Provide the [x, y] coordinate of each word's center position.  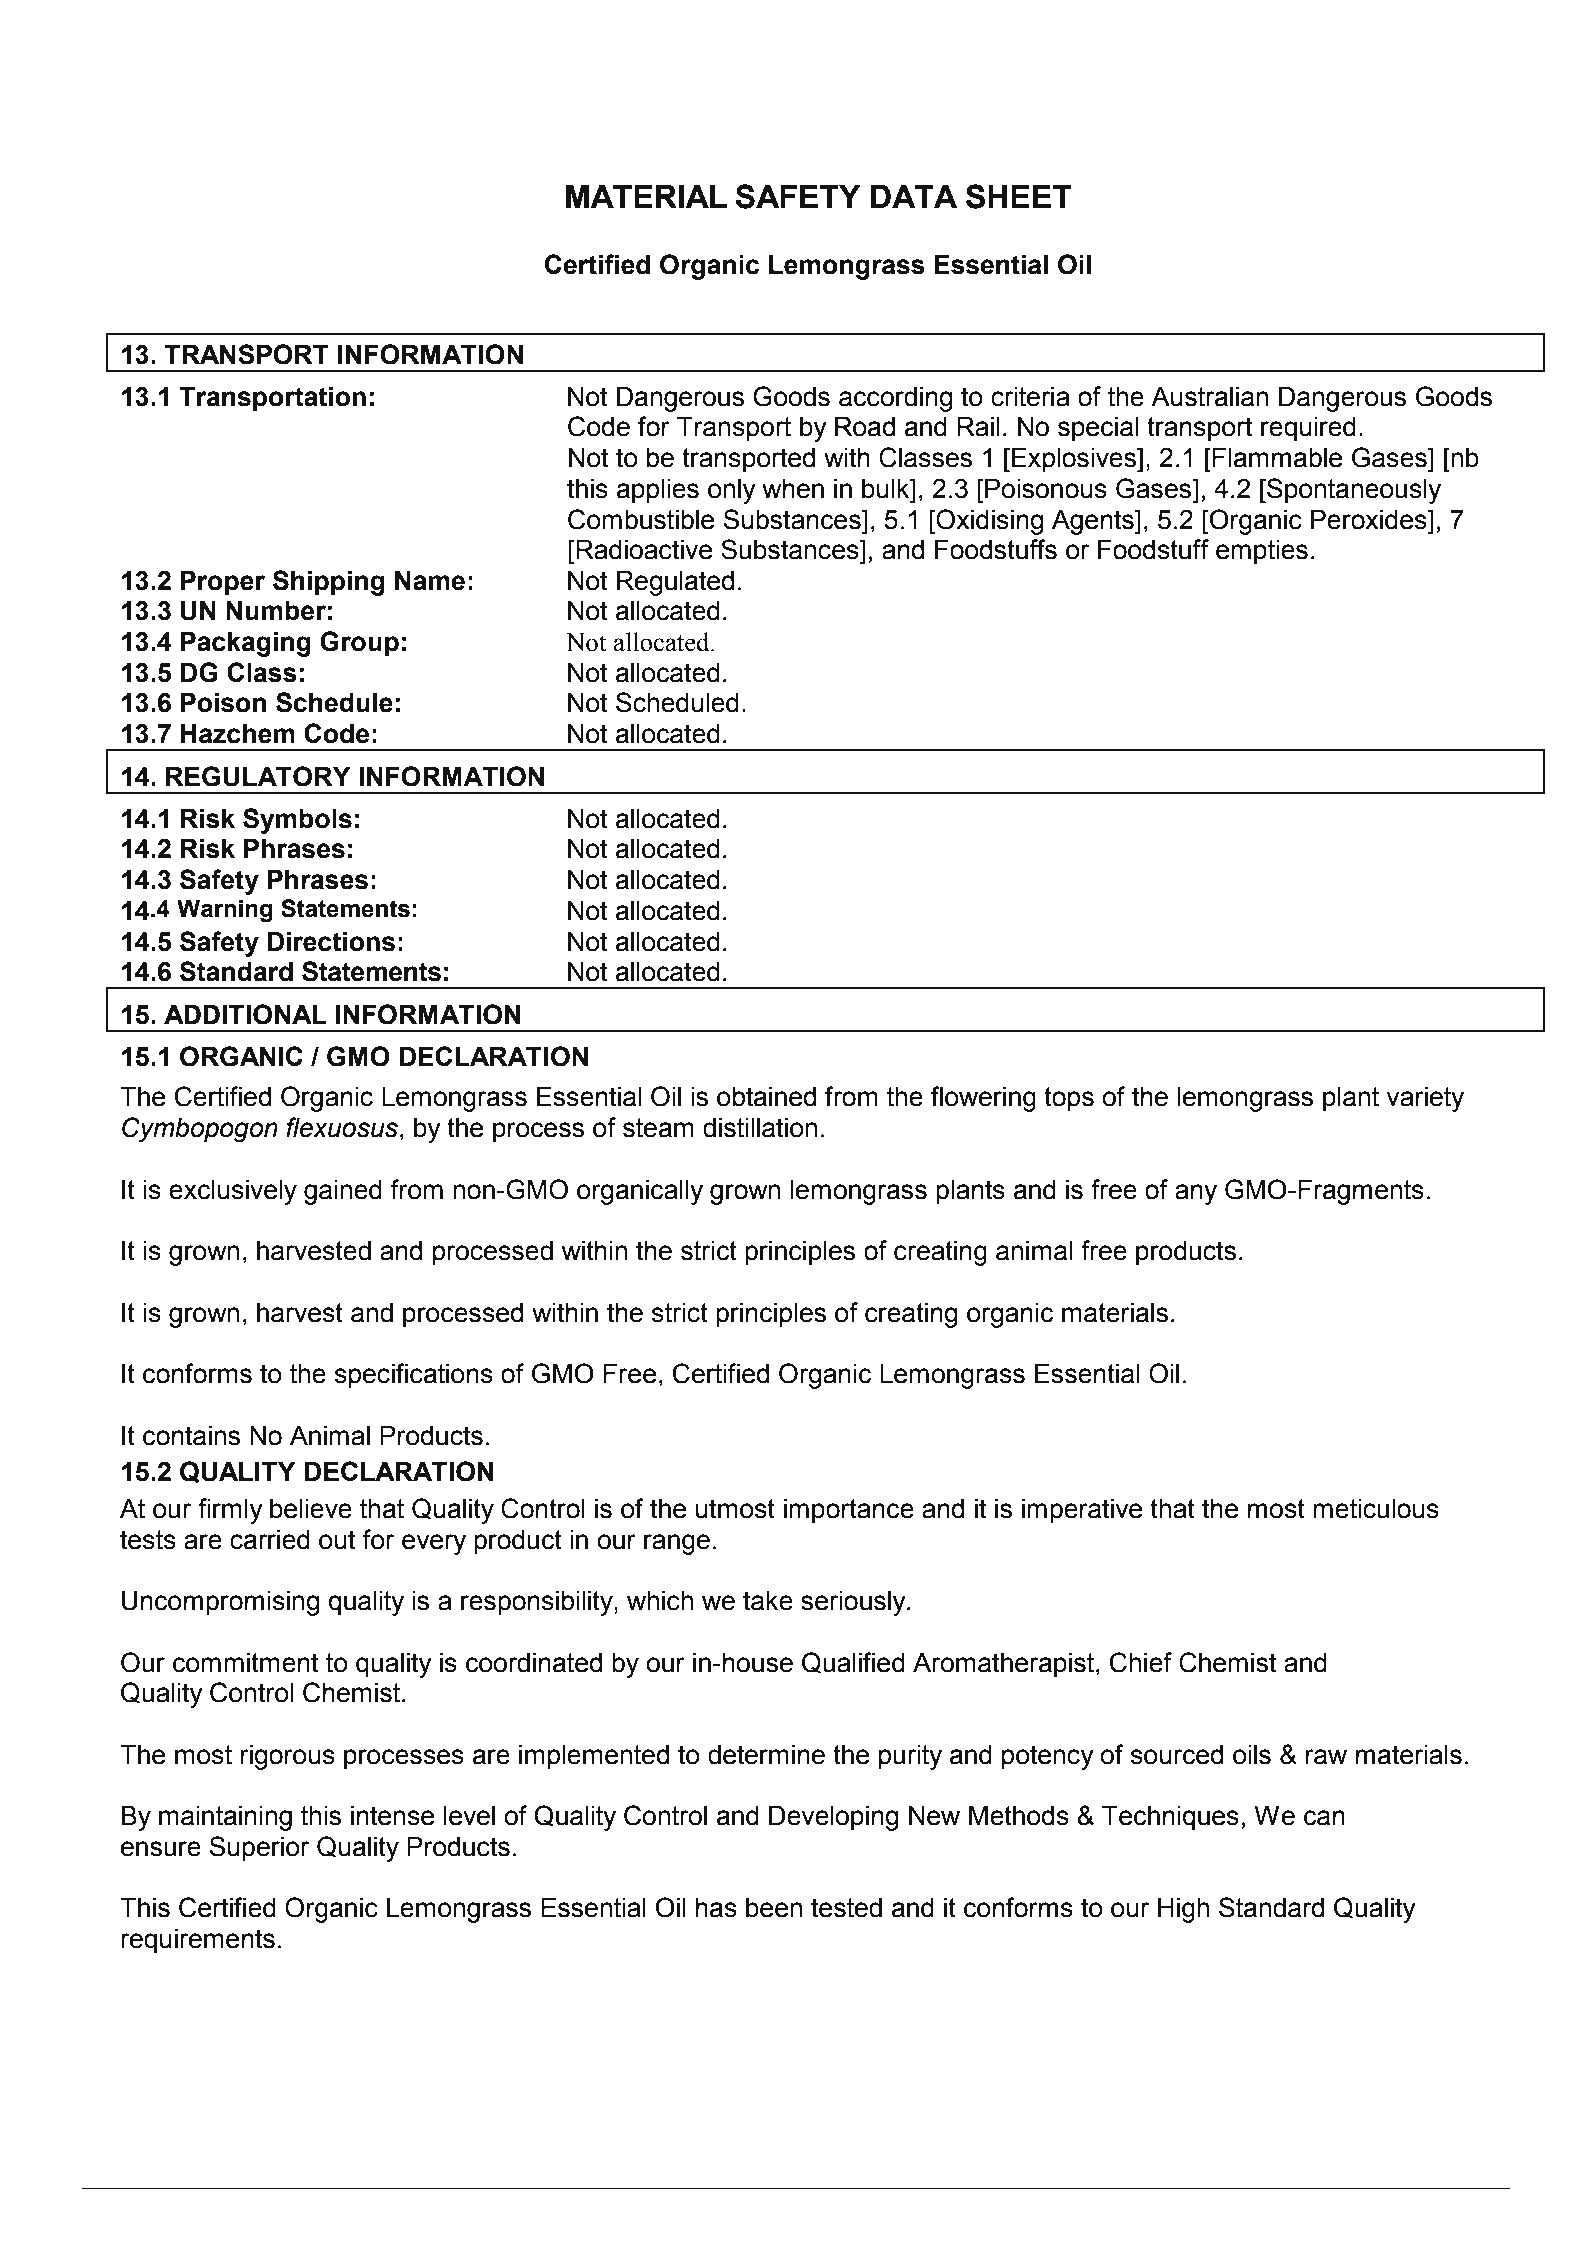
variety [1425, 1099]
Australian [1209, 397]
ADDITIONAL [245, 1014]
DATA [914, 196]
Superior [260, 1849]
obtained [766, 1097]
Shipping [329, 583]
